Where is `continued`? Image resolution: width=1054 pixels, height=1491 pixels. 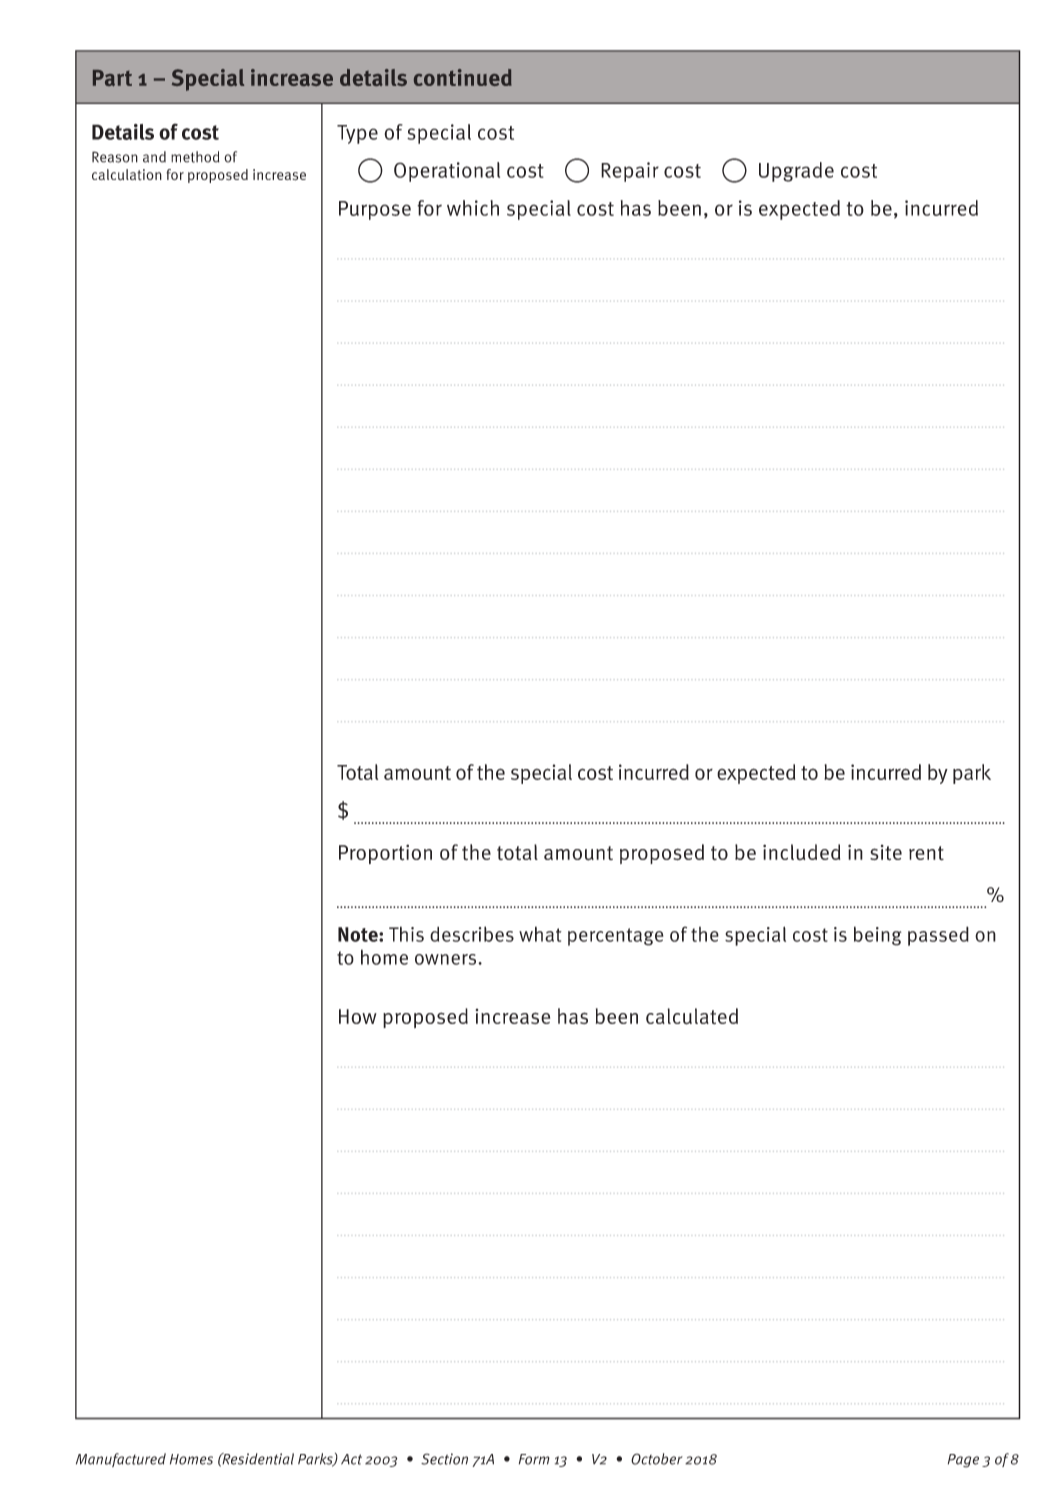
continued is located at coordinates (463, 77).
